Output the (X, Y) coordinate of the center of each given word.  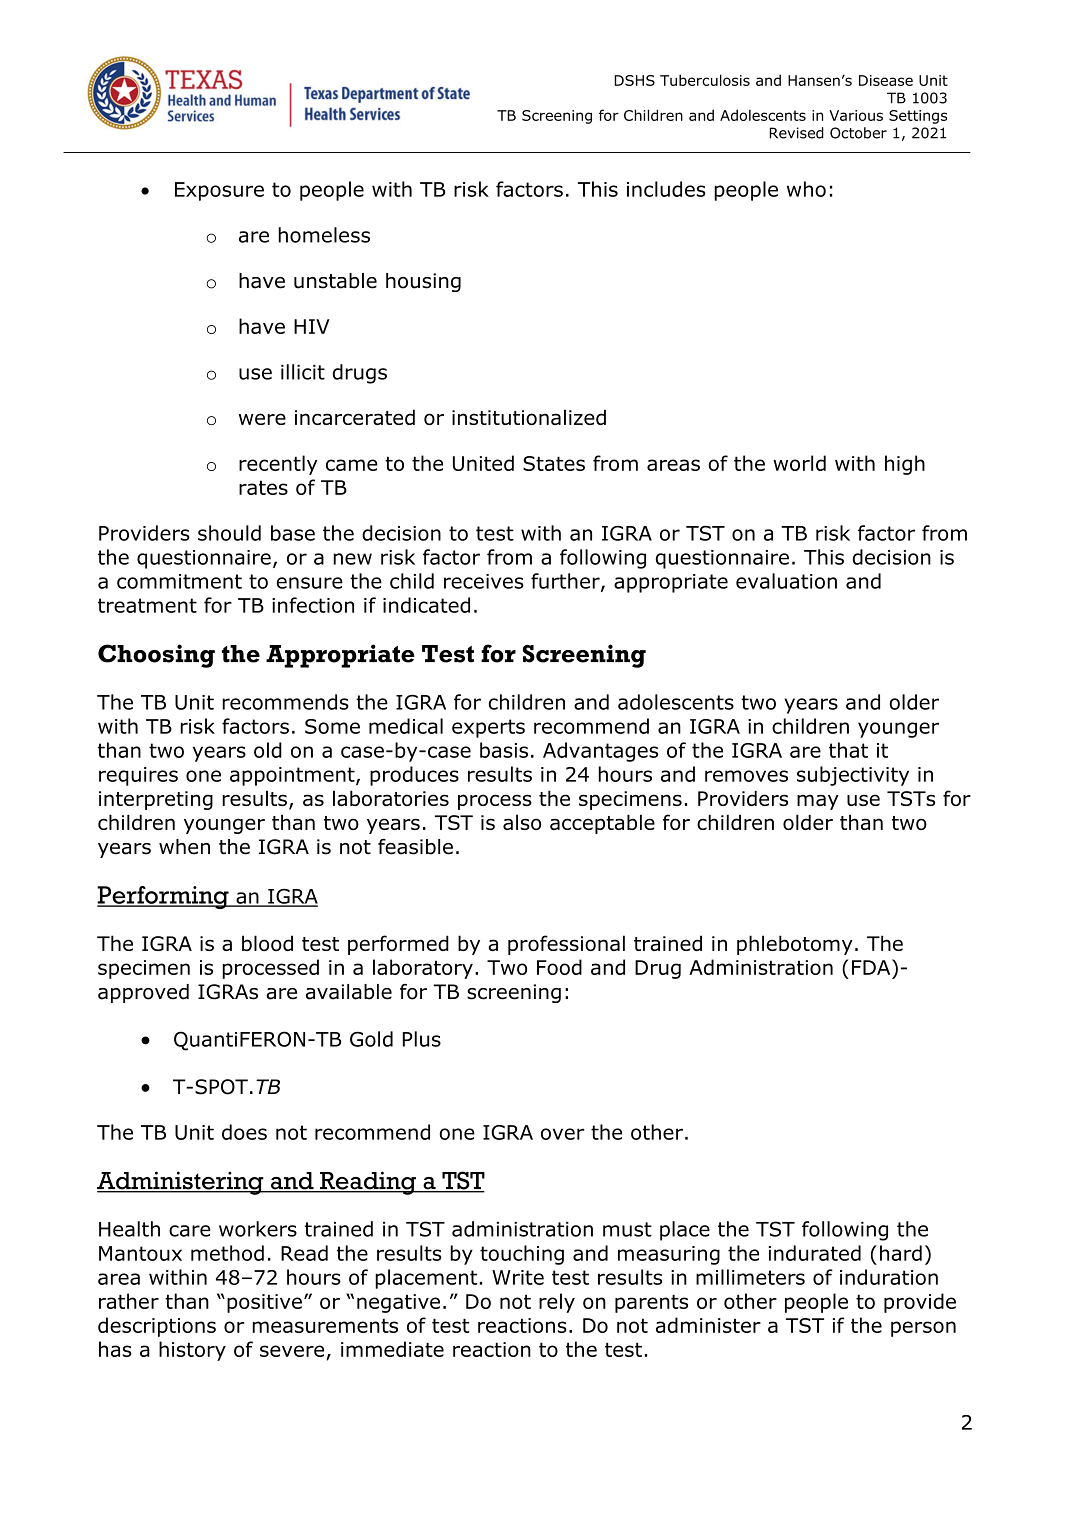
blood (267, 943)
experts (488, 728)
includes (666, 189)
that (848, 750)
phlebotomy (795, 945)
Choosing (156, 656)
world (799, 463)
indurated (815, 1253)
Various (856, 115)
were (262, 419)
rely (557, 1303)
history (192, 1351)
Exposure (219, 191)
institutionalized (529, 417)
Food (559, 967)
